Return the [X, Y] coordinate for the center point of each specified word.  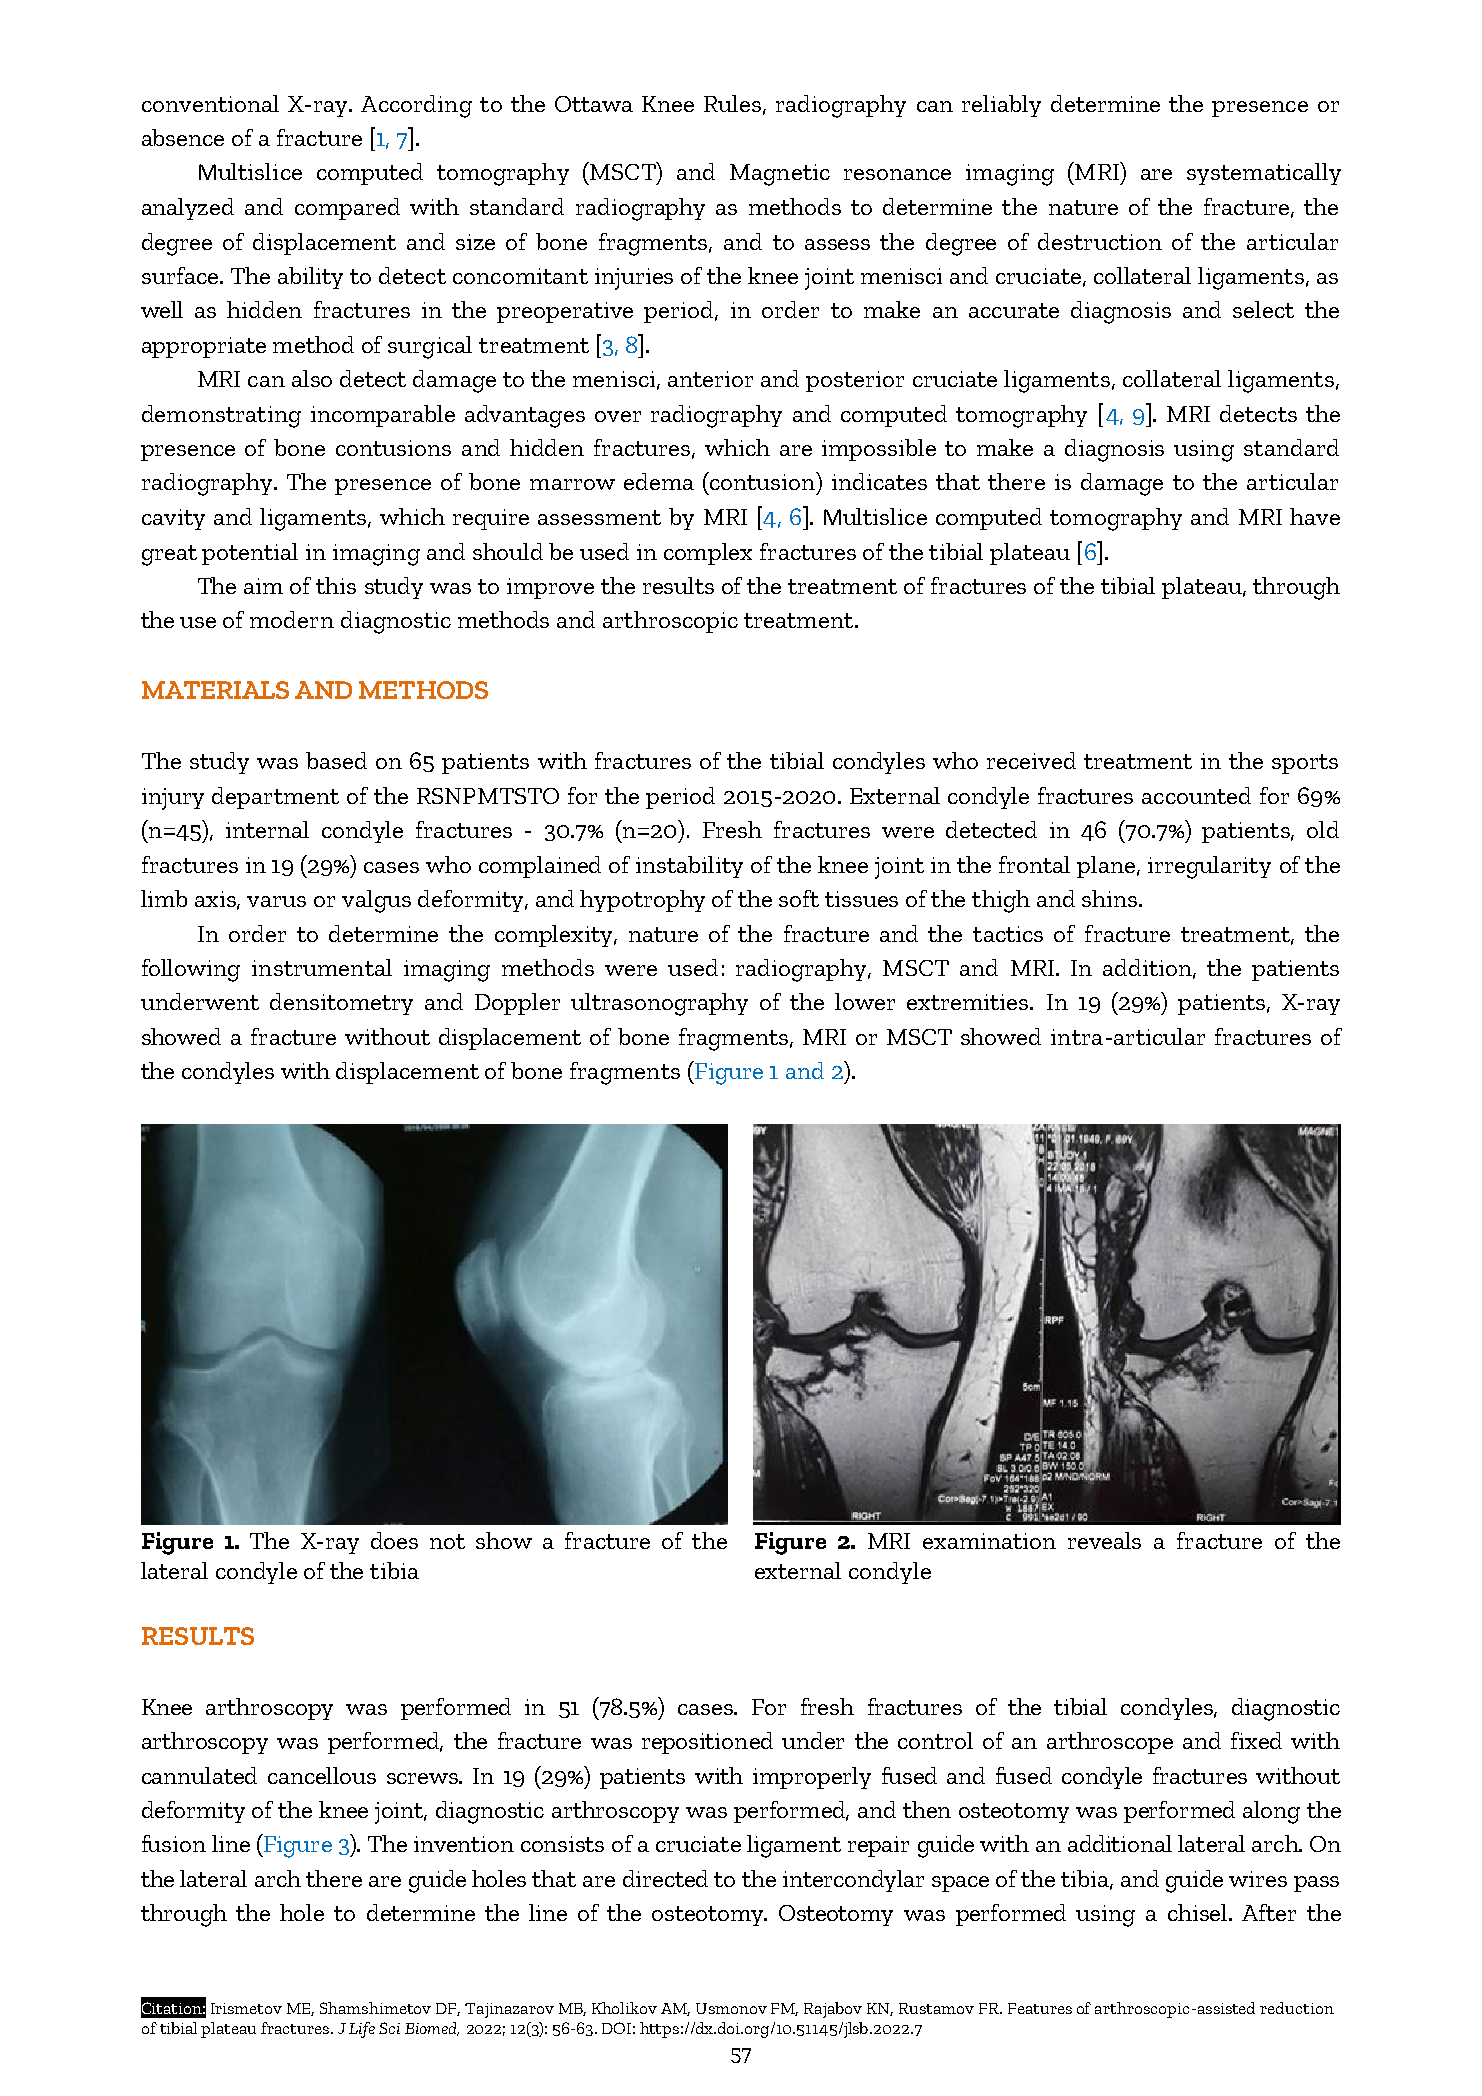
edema [659, 481]
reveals [1104, 1540]
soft [799, 898]
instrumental [322, 967]
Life [362, 2030]
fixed [1256, 1740]
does [394, 1540]
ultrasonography [659, 1004]
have [1315, 516]
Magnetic [780, 175]
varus [276, 901]
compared [347, 209]
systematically [1264, 174]
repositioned [707, 1743]
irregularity [1209, 867]
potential [250, 554]
